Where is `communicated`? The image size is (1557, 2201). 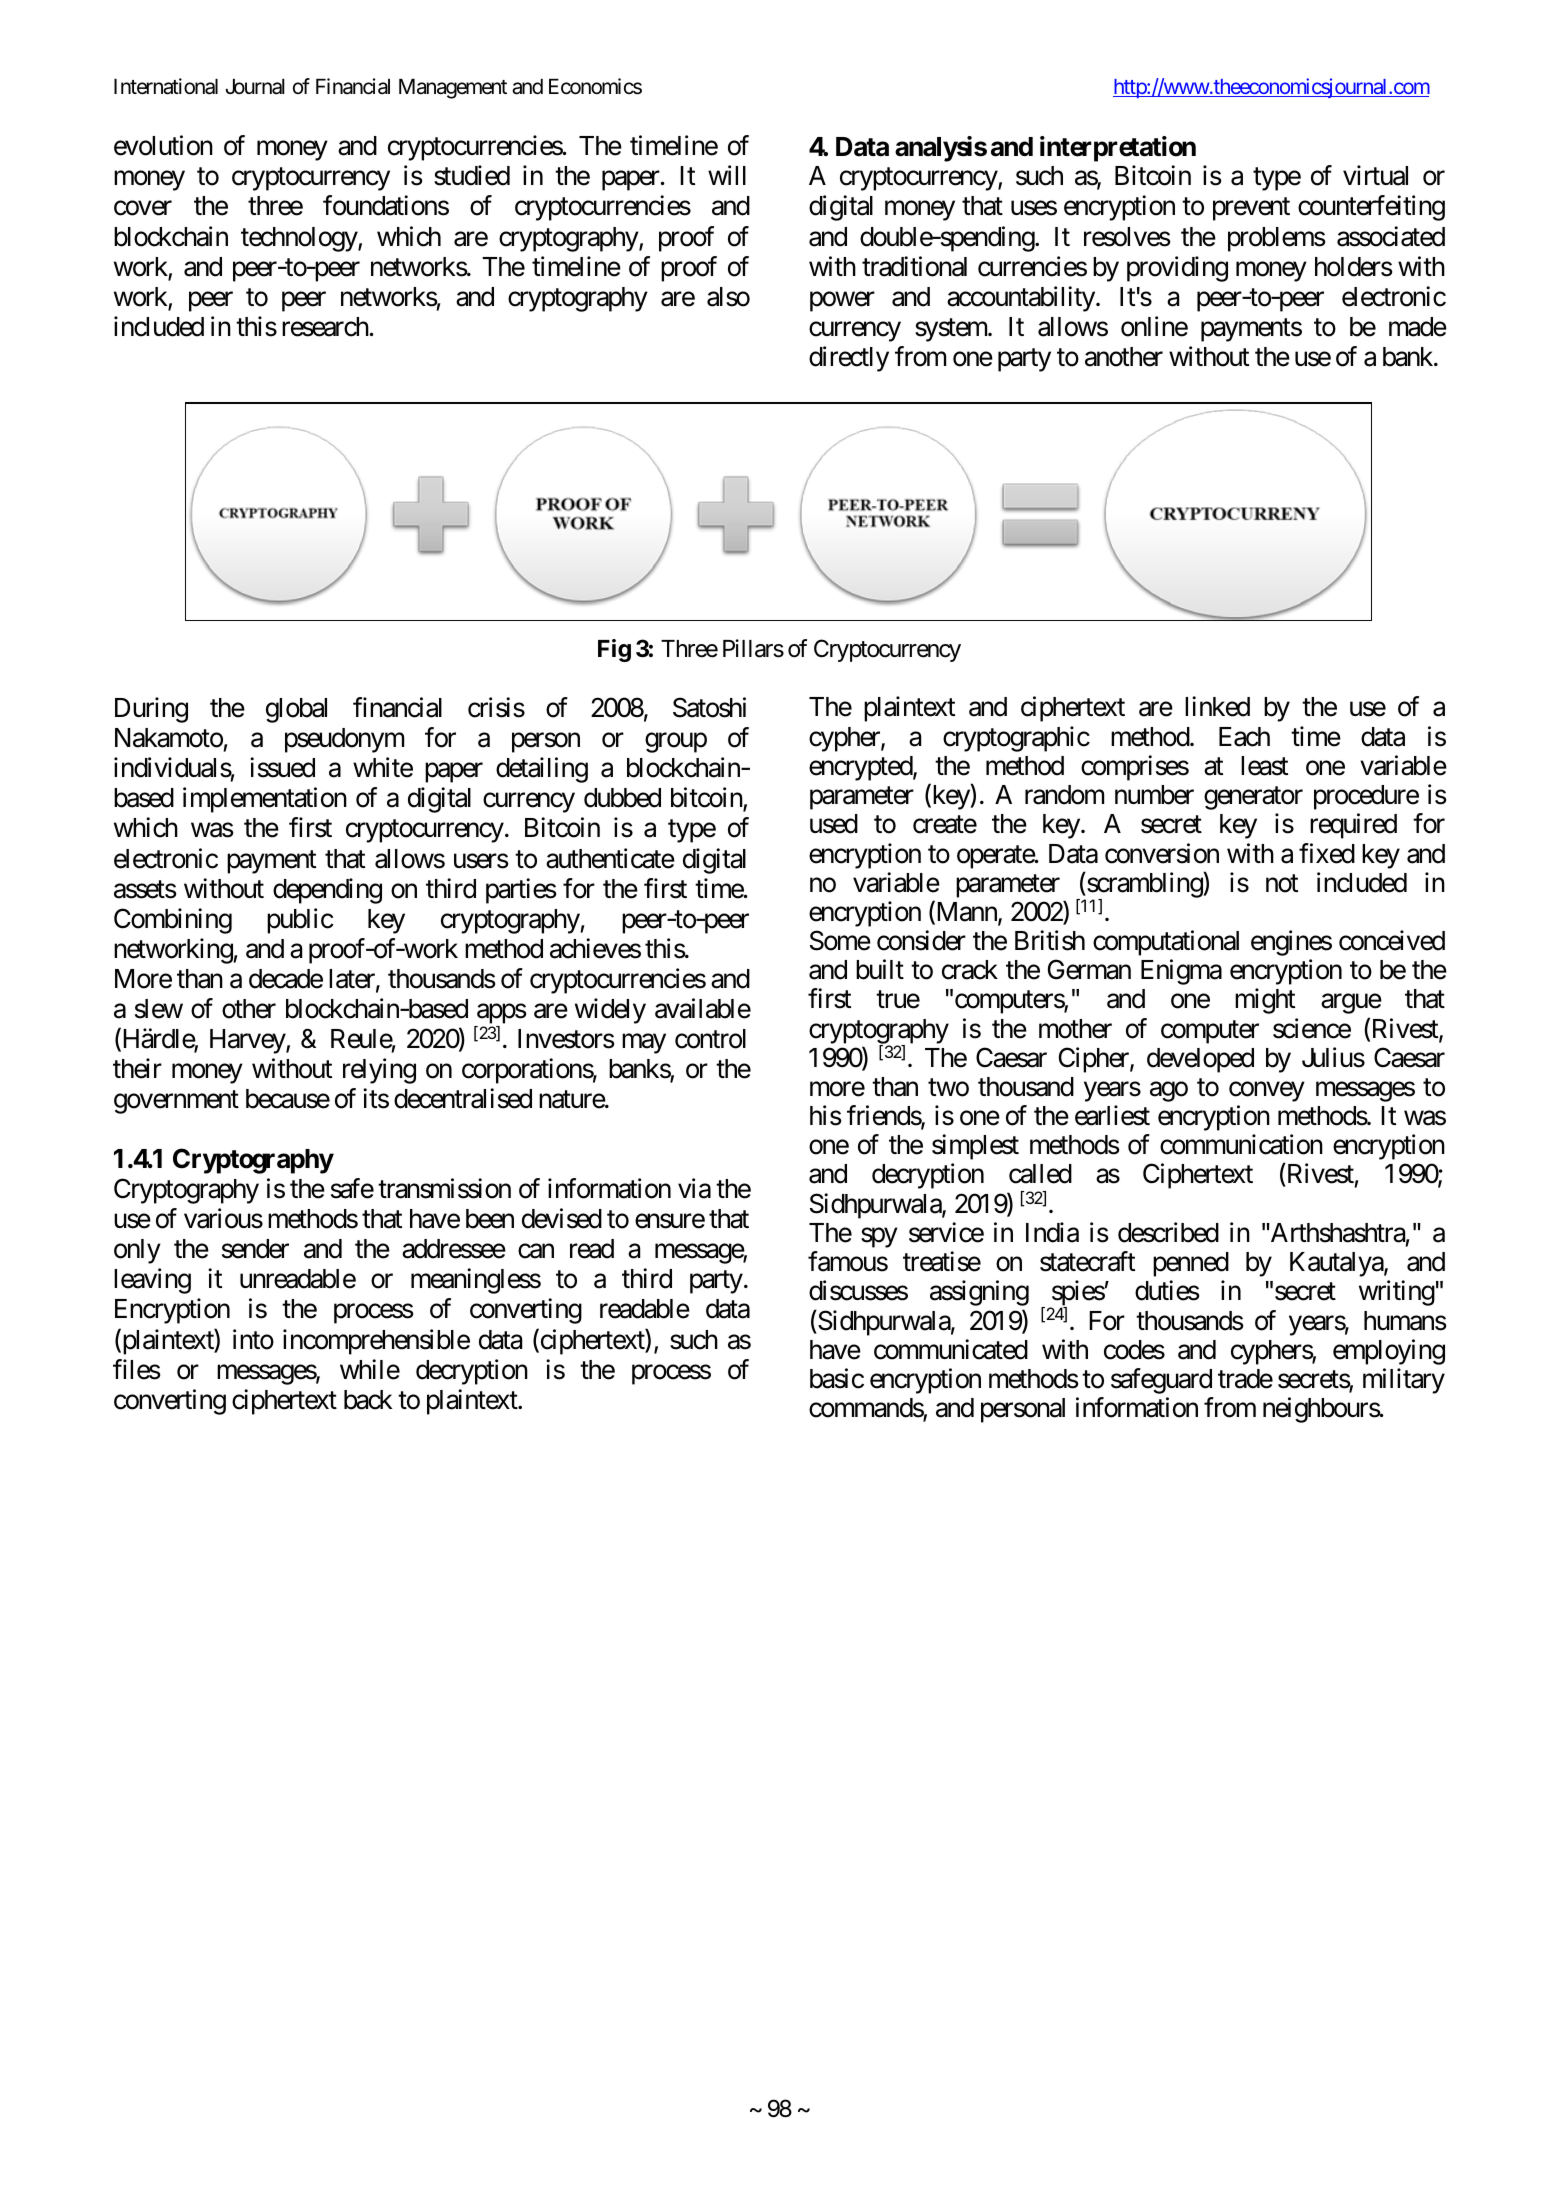
communicated is located at coordinates (951, 1349).
